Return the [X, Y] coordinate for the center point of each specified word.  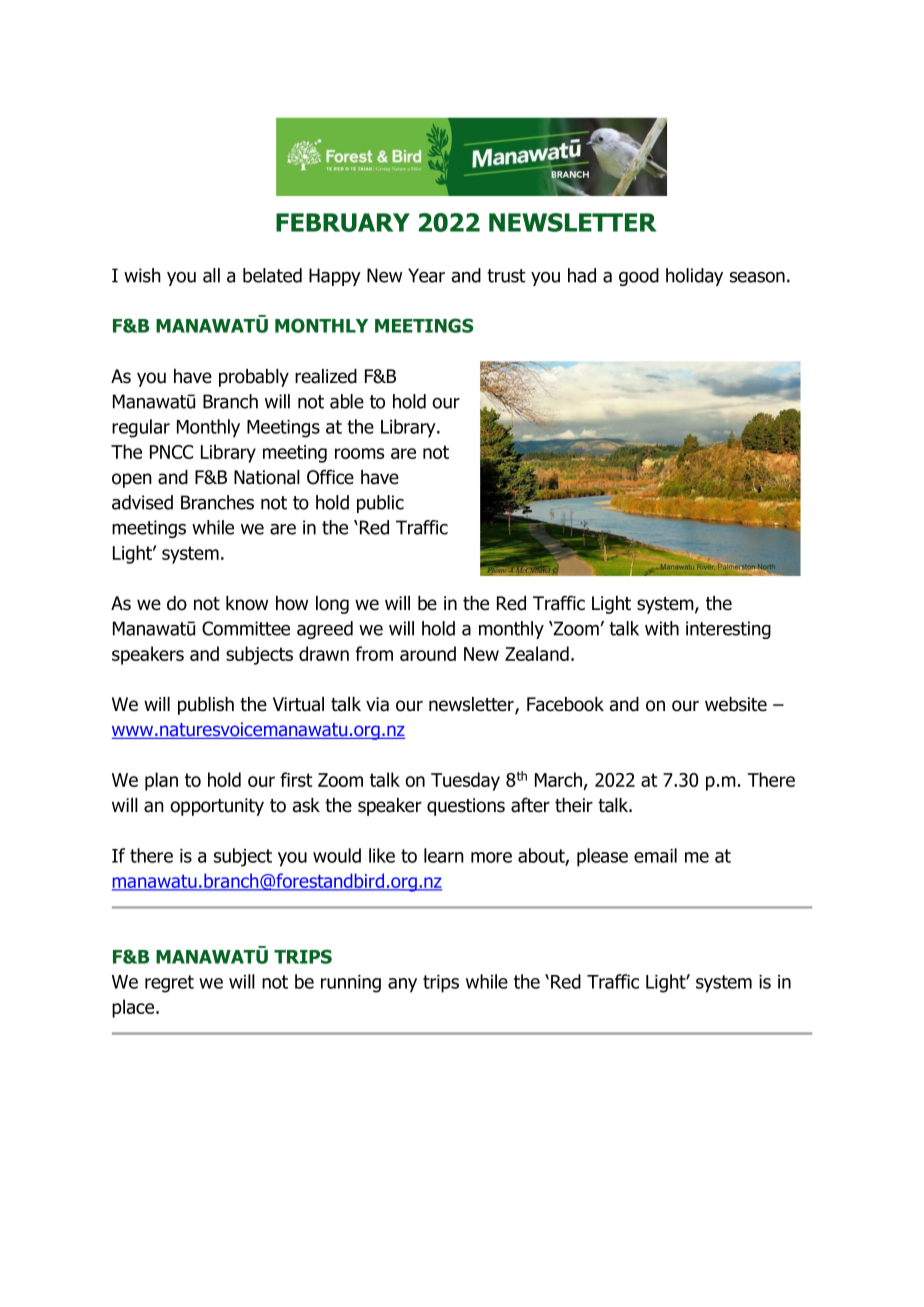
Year [426, 275]
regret [169, 984]
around [428, 653]
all [211, 275]
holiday [694, 277]
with [662, 628]
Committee [246, 628]
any [402, 985]
